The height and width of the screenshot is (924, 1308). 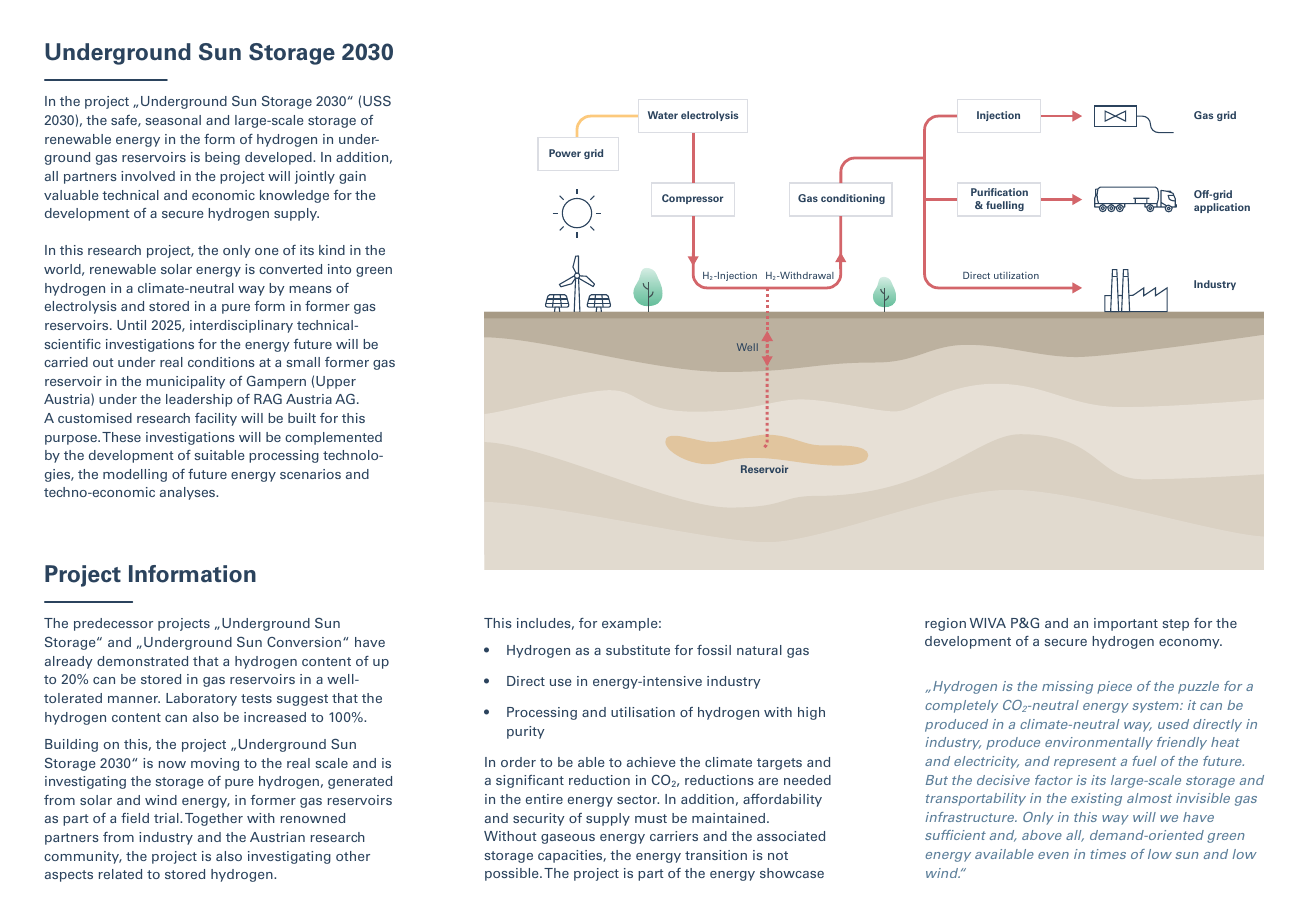 I want to click on seasonal, so click(x=173, y=120).
